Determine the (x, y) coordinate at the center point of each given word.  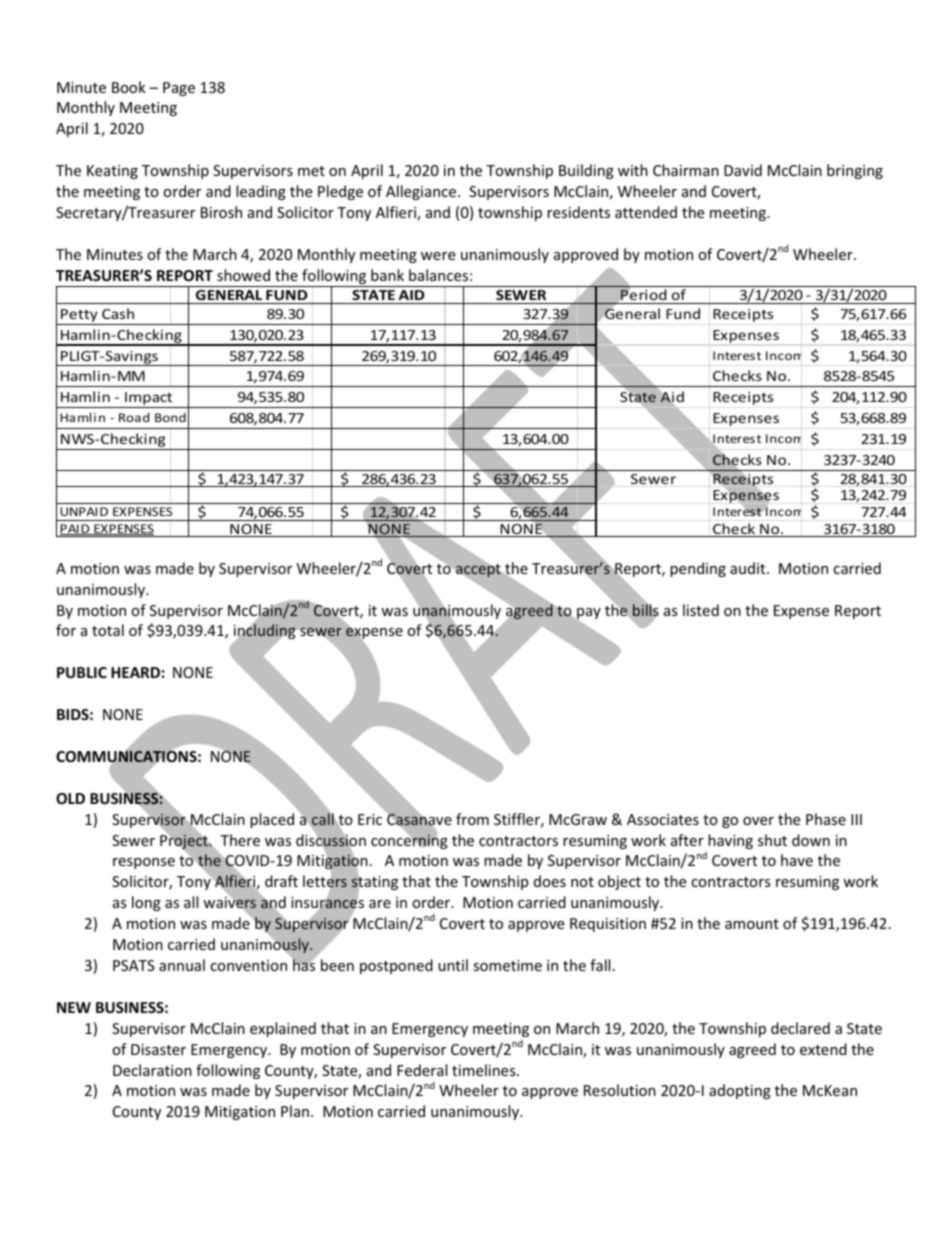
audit (749, 568)
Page (179, 89)
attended (646, 212)
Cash (118, 313)
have (797, 860)
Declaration (152, 1070)
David (743, 170)
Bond (170, 417)
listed (701, 610)
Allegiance (422, 192)
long (146, 903)
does (550, 881)
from (472, 819)
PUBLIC (82, 672)
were (438, 256)
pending (698, 569)
